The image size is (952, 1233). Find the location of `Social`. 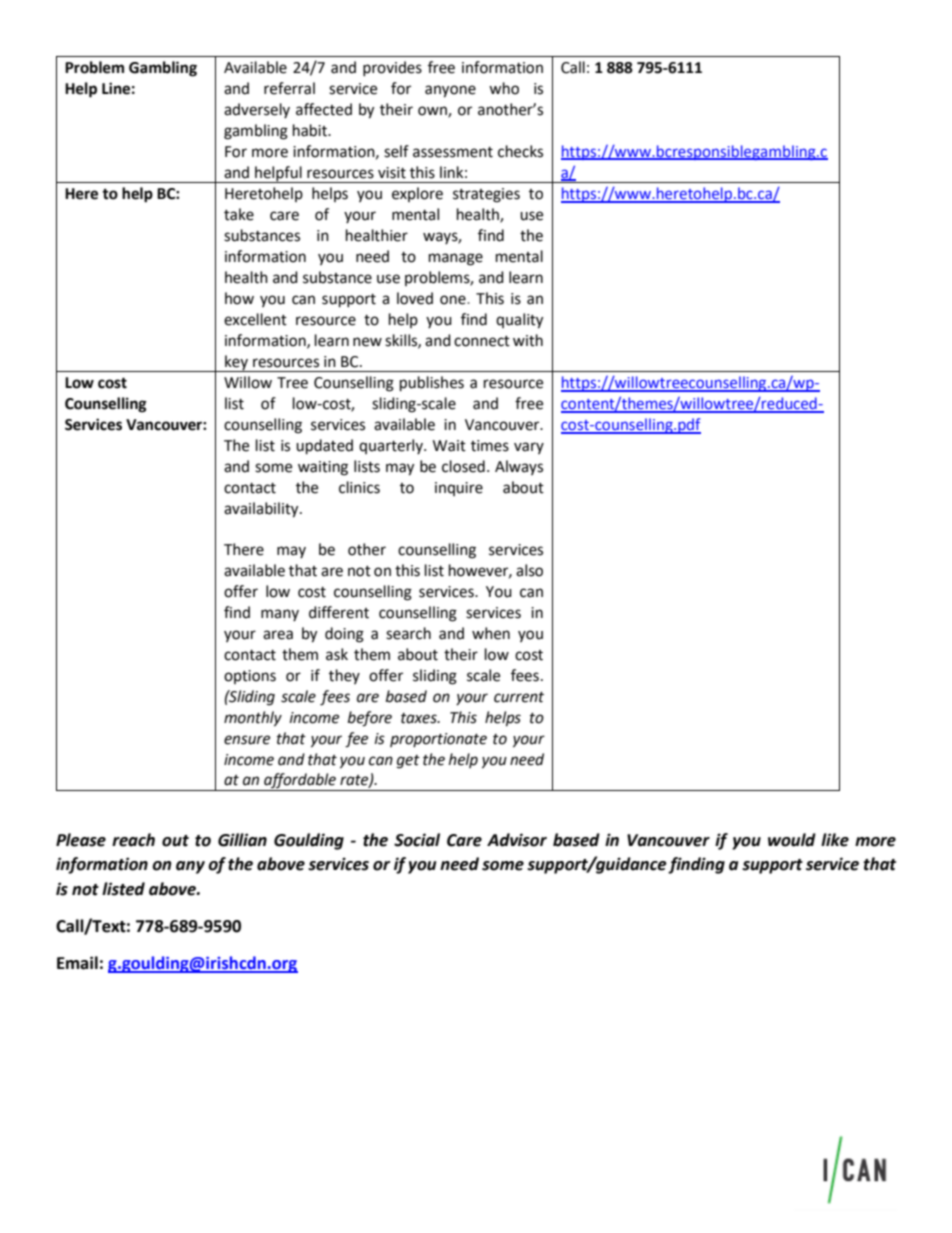

Social is located at coordinates (417, 840).
